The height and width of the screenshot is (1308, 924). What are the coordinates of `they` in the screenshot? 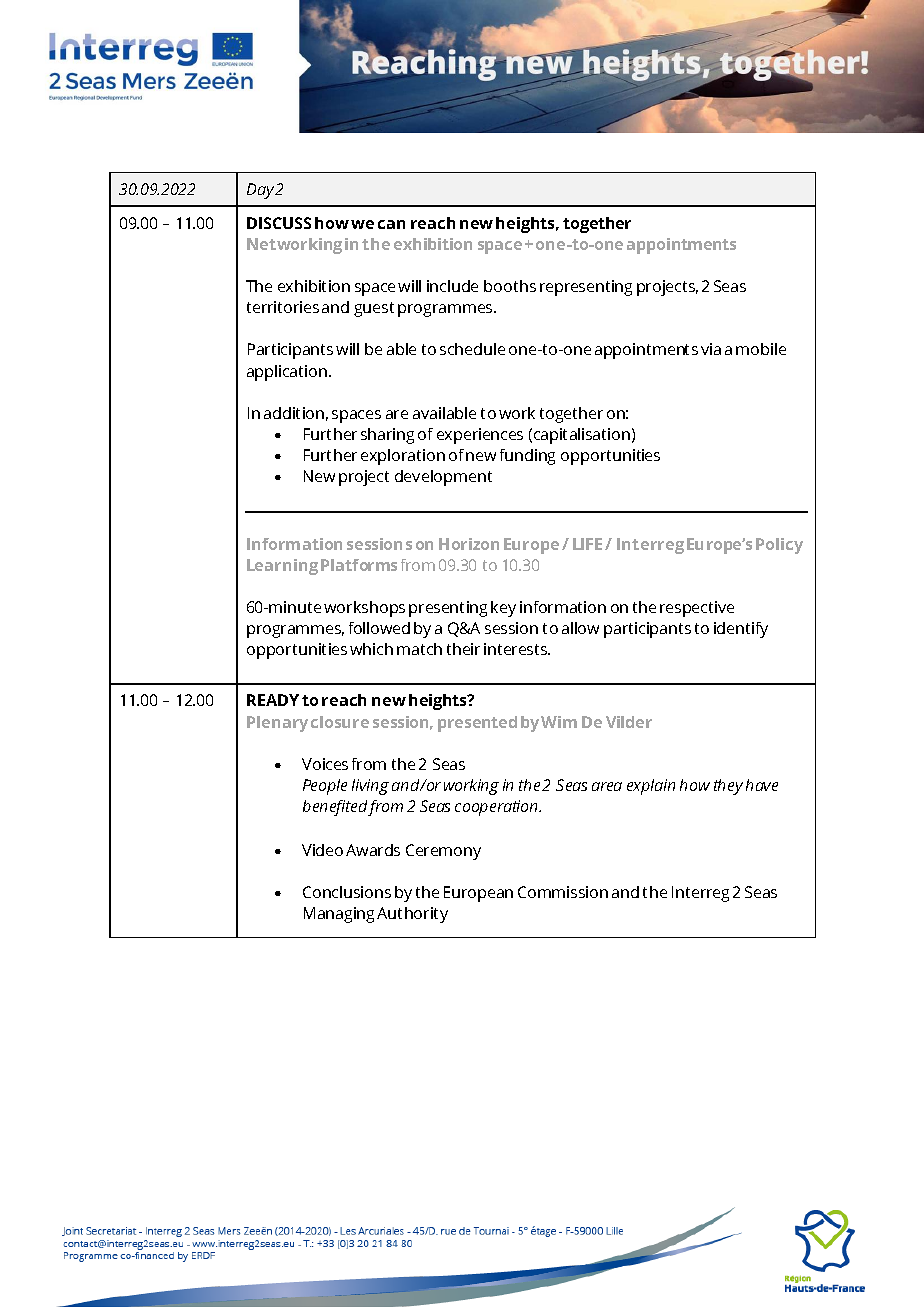 It's located at (728, 787).
